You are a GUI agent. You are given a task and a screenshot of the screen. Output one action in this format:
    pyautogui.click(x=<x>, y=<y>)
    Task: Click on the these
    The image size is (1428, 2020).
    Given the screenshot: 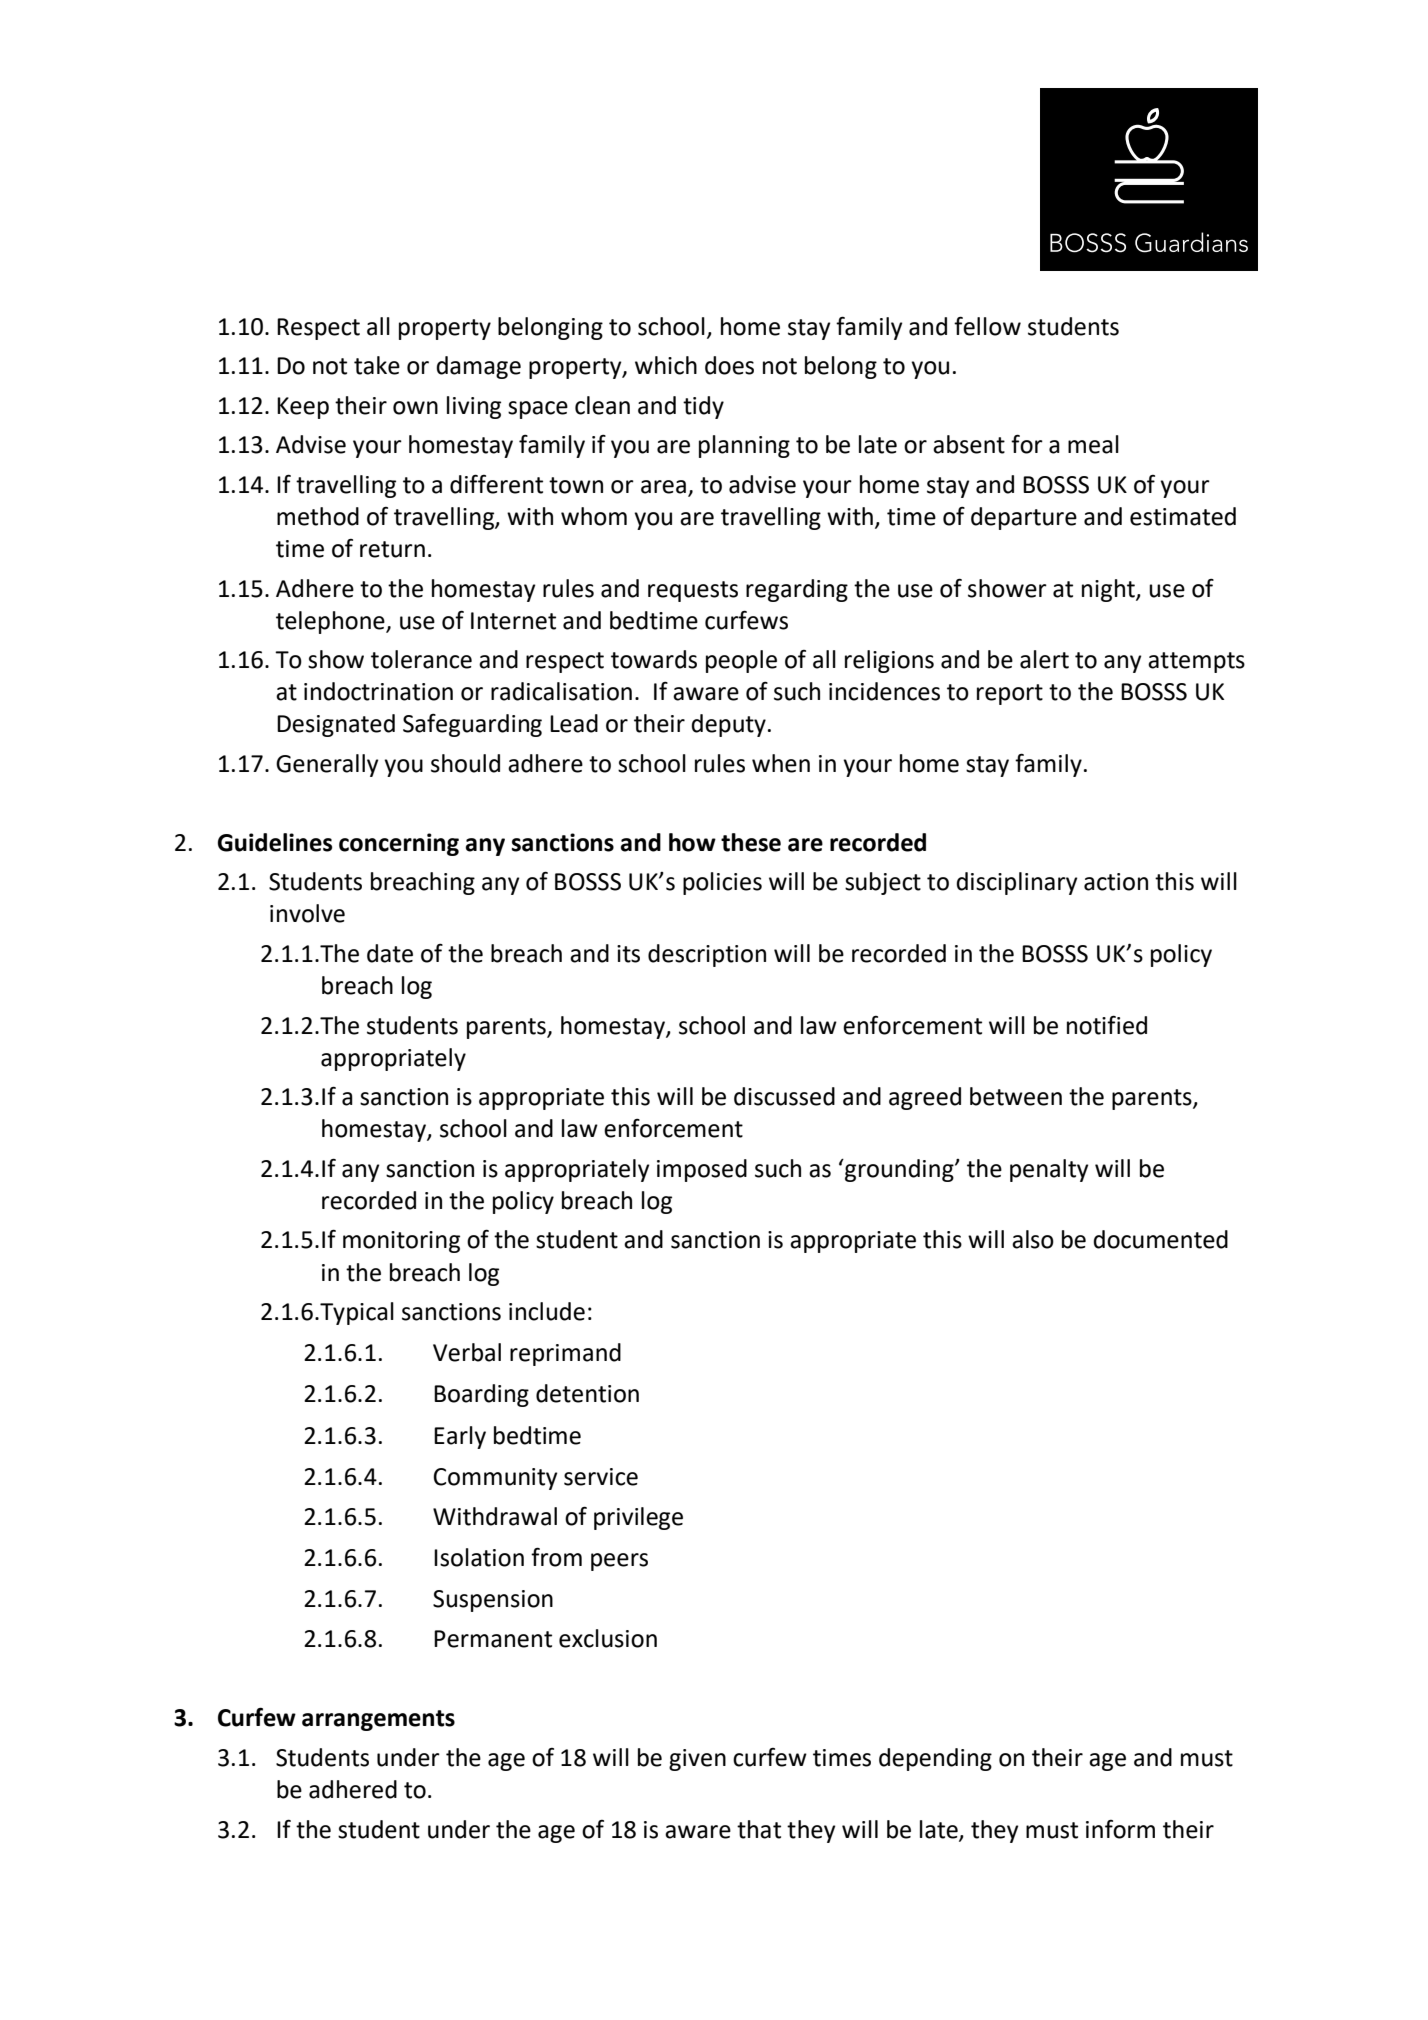 What is the action you would take?
    pyautogui.click(x=751, y=842)
